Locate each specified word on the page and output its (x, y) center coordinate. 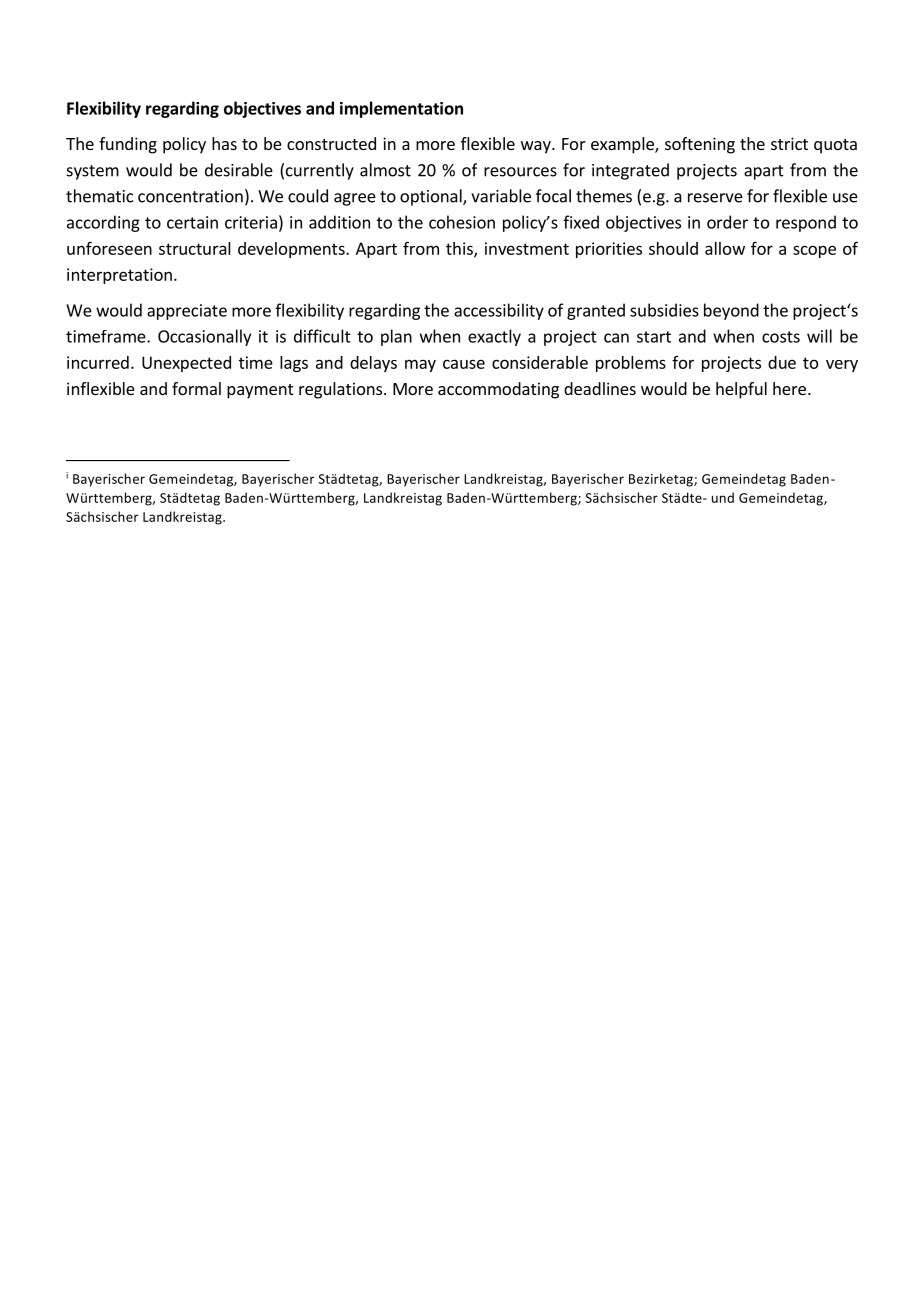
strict (789, 143)
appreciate (187, 312)
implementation (401, 109)
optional (432, 197)
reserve (715, 198)
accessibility (499, 311)
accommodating (498, 390)
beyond (731, 311)
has (224, 143)
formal (196, 388)
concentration (190, 196)
